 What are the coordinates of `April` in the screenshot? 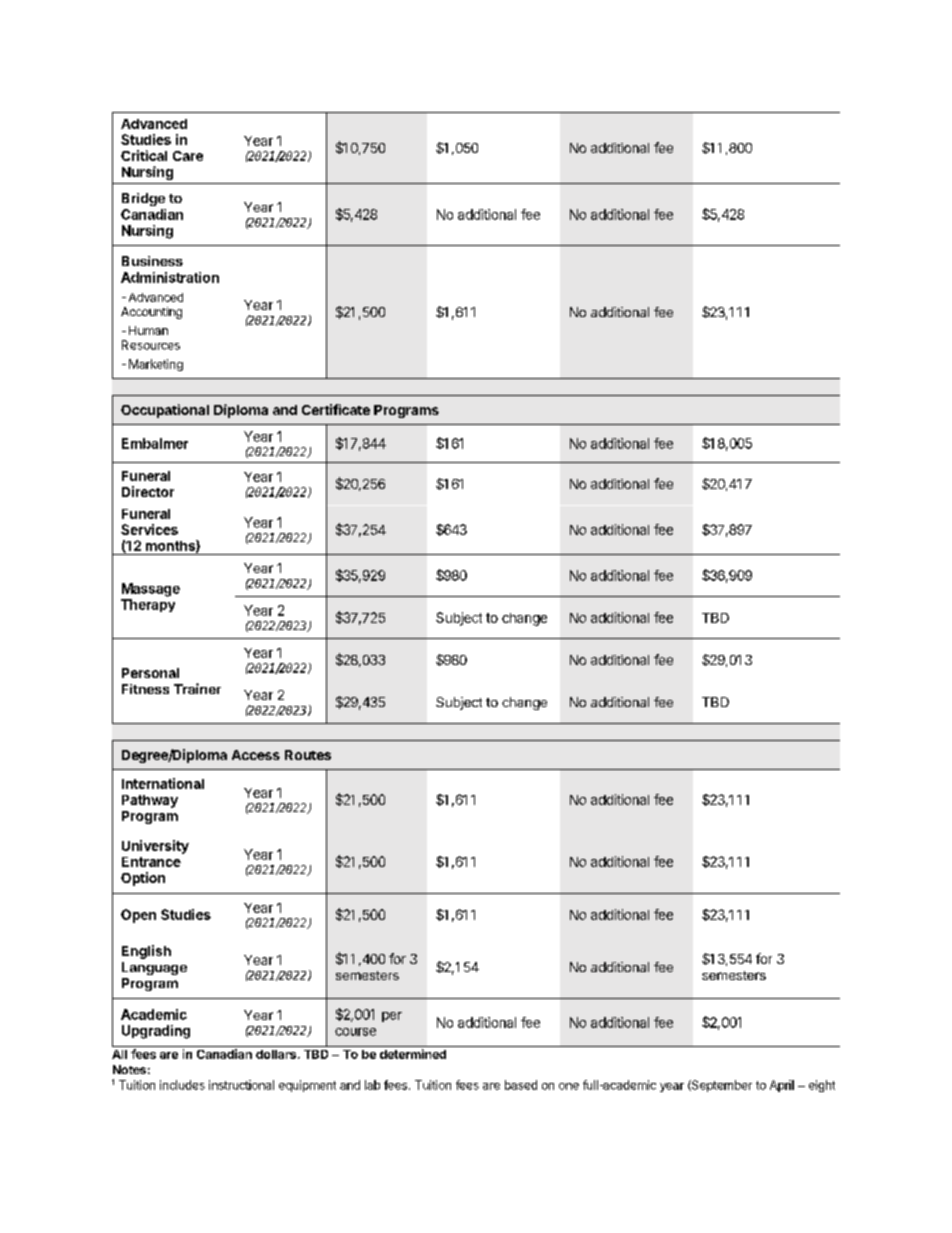 It's located at (782, 1086).
